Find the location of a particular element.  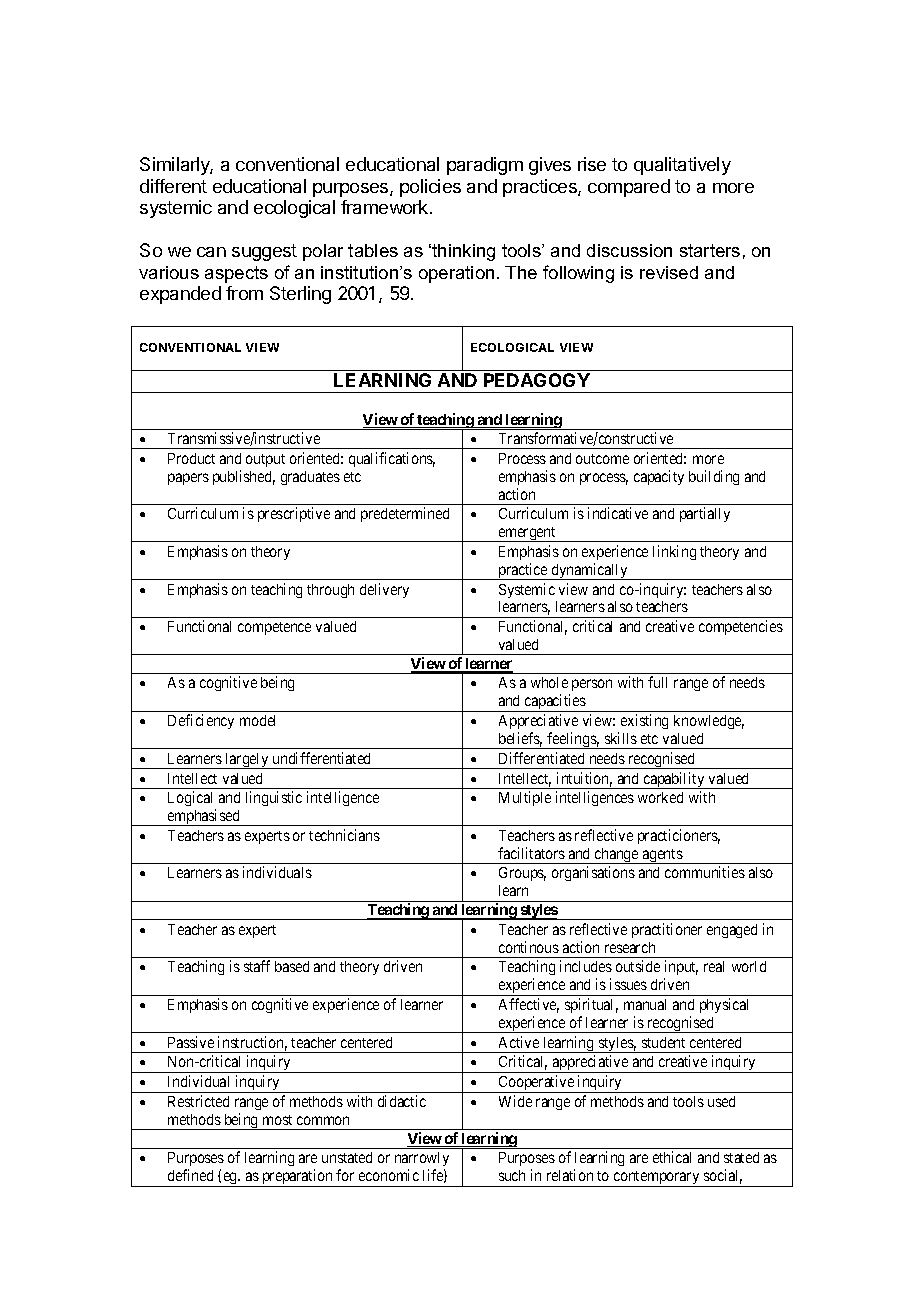

can is located at coordinates (211, 252).
